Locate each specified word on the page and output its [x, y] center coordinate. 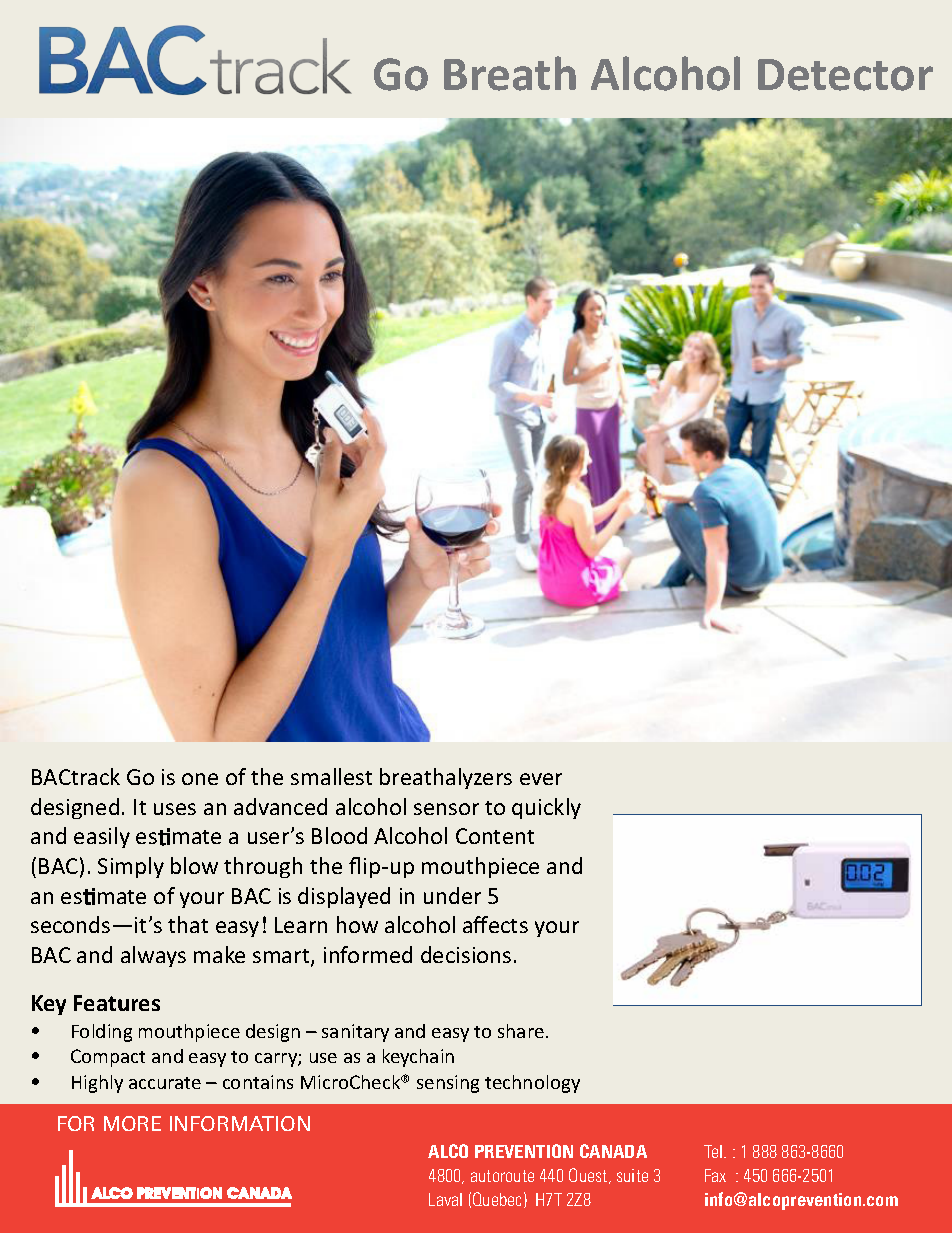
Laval [445, 1199]
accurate [165, 1083]
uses [175, 809]
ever [541, 779]
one [200, 779]
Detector [845, 75]
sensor [446, 809]
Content [495, 836]
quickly [546, 808]
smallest [331, 776]
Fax [715, 1175]
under [452, 895]
